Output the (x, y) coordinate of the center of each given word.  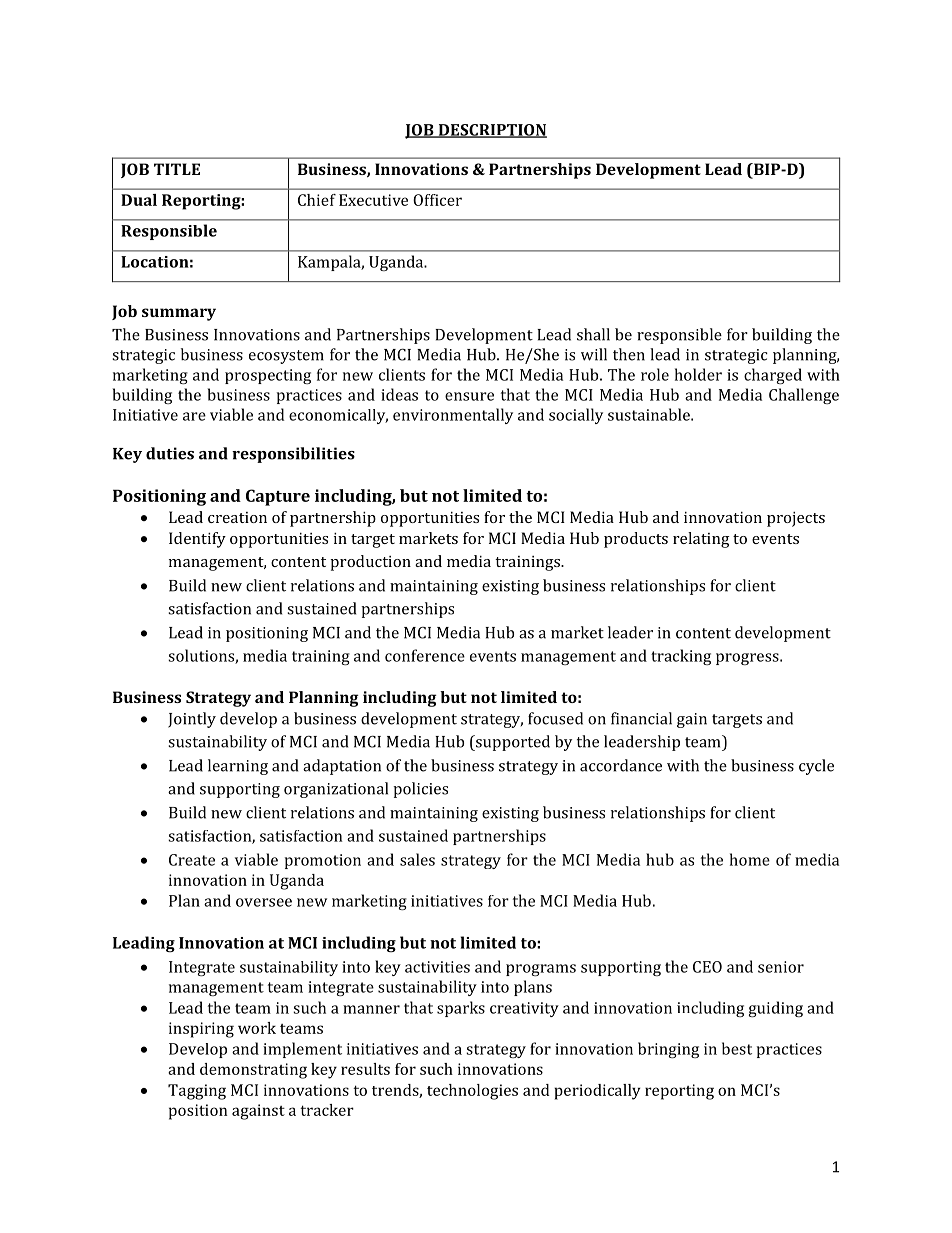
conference (425, 655)
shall (593, 334)
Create (192, 860)
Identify (197, 540)
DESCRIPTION (491, 131)
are (194, 416)
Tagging (197, 1092)
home (750, 859)
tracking (681, 657)
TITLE (177, 169)
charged (773, 376)
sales (417, 859)
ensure (469, 396)
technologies (472, 1092)
